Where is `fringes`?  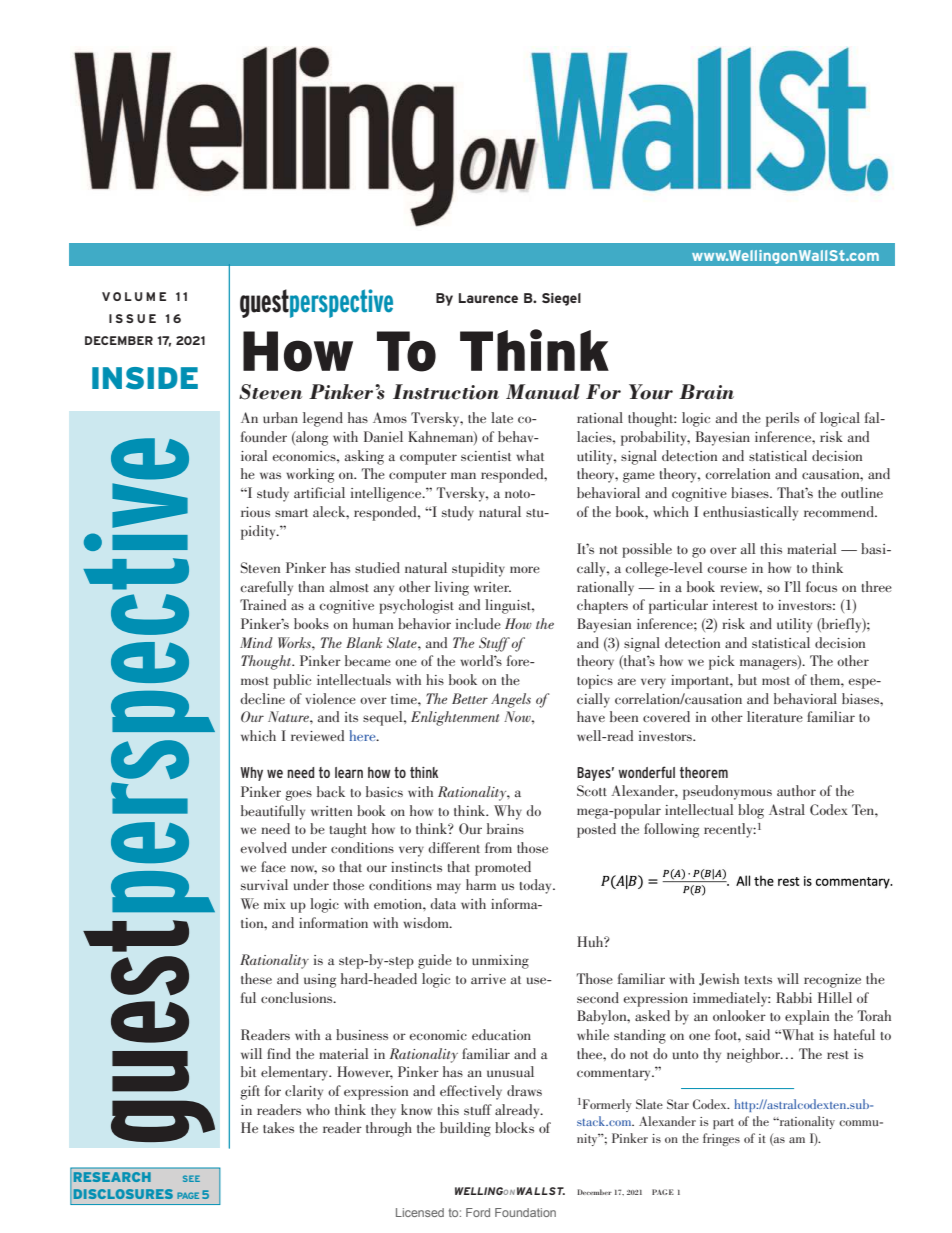
fringes is located at coordinates (721, 1139).
